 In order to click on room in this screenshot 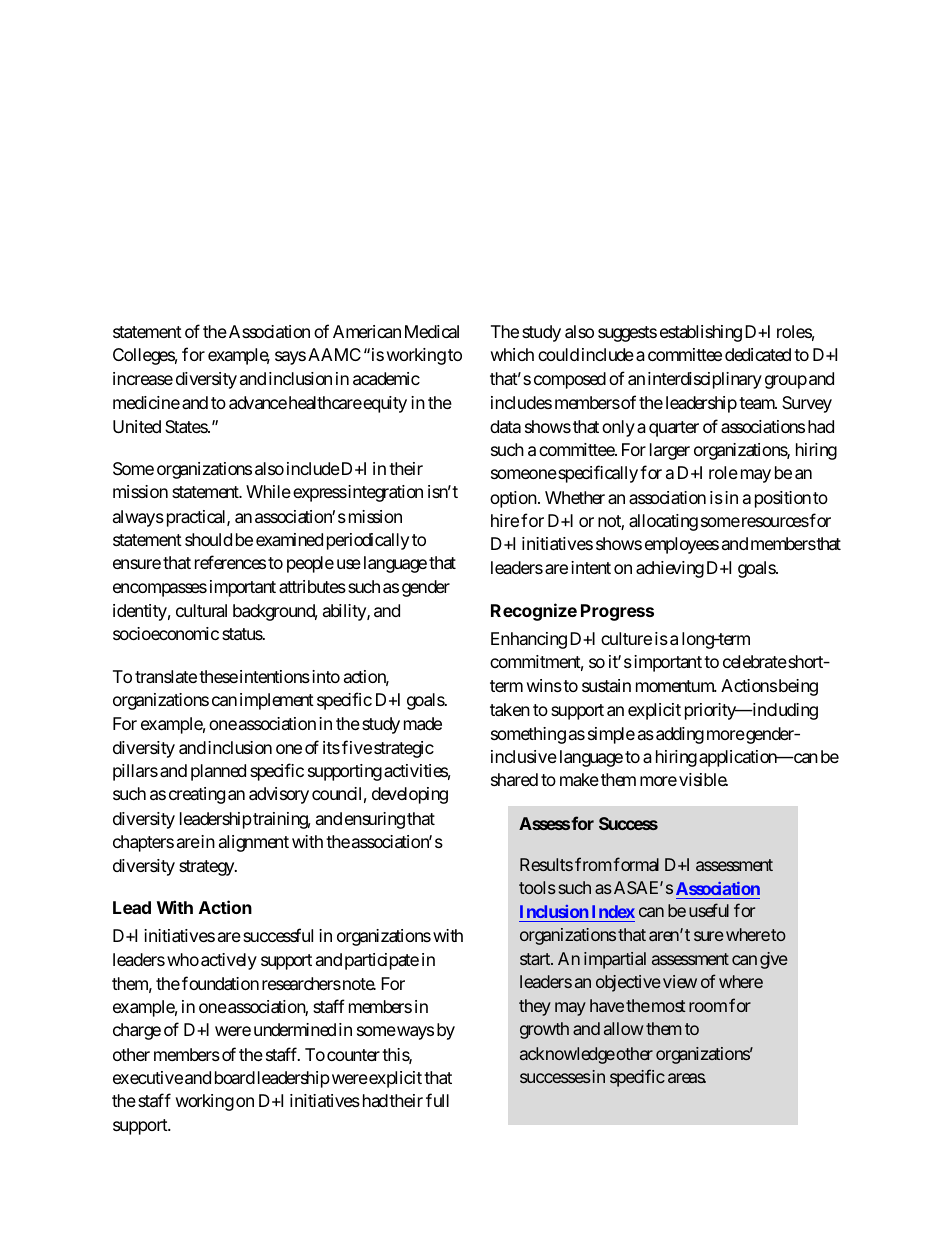, I will do `click(708, 1007)`.
